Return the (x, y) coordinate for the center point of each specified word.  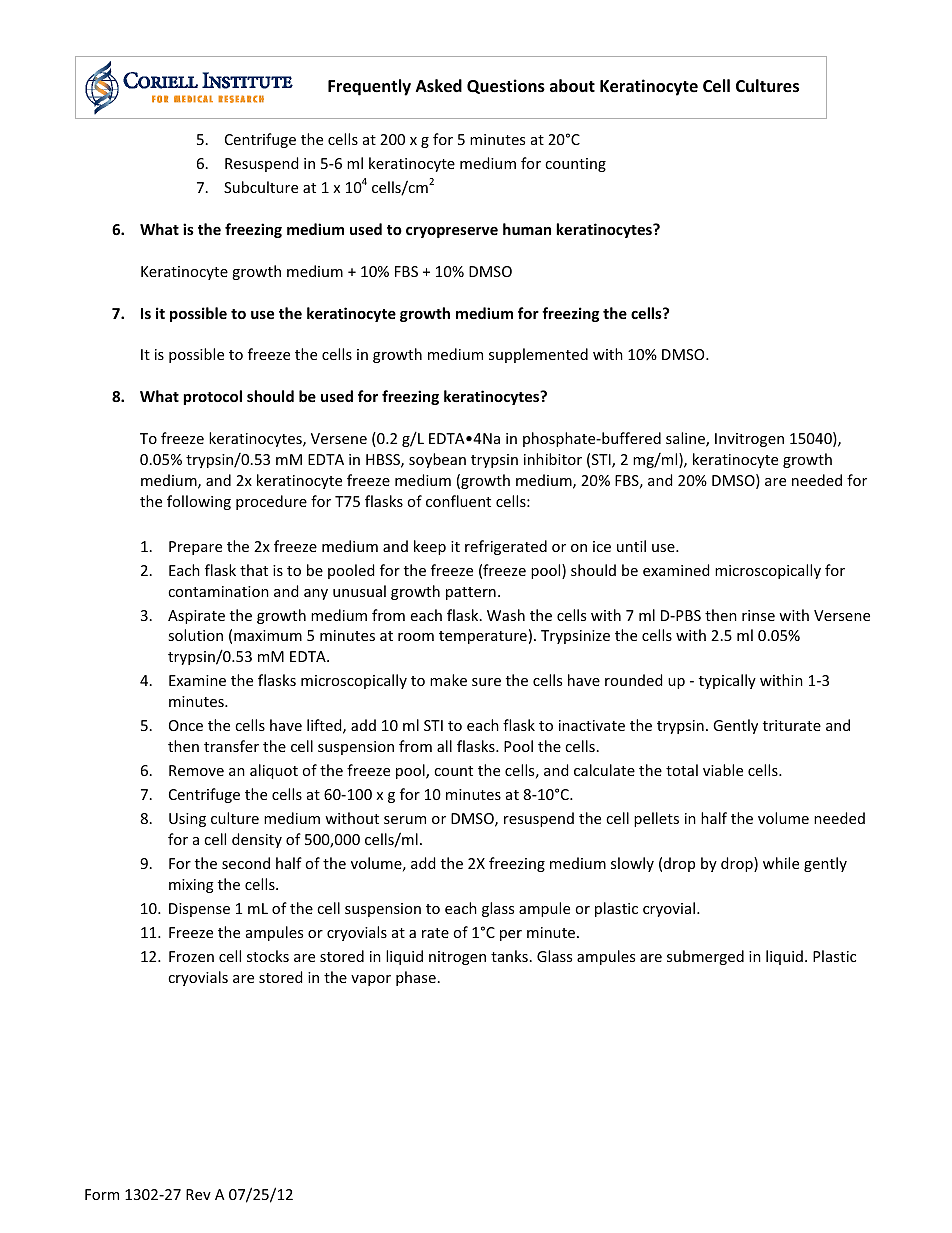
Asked (439, 86)
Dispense (199, 910)
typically (727, 681)
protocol (212, 397)
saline (686, 439)
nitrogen (457, 958)
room (416, 637)
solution (195, 635)
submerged (705, 957)
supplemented (538, 355)
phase (416, 978)
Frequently (369, 87)
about (572, 86)
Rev (198, 1194)
